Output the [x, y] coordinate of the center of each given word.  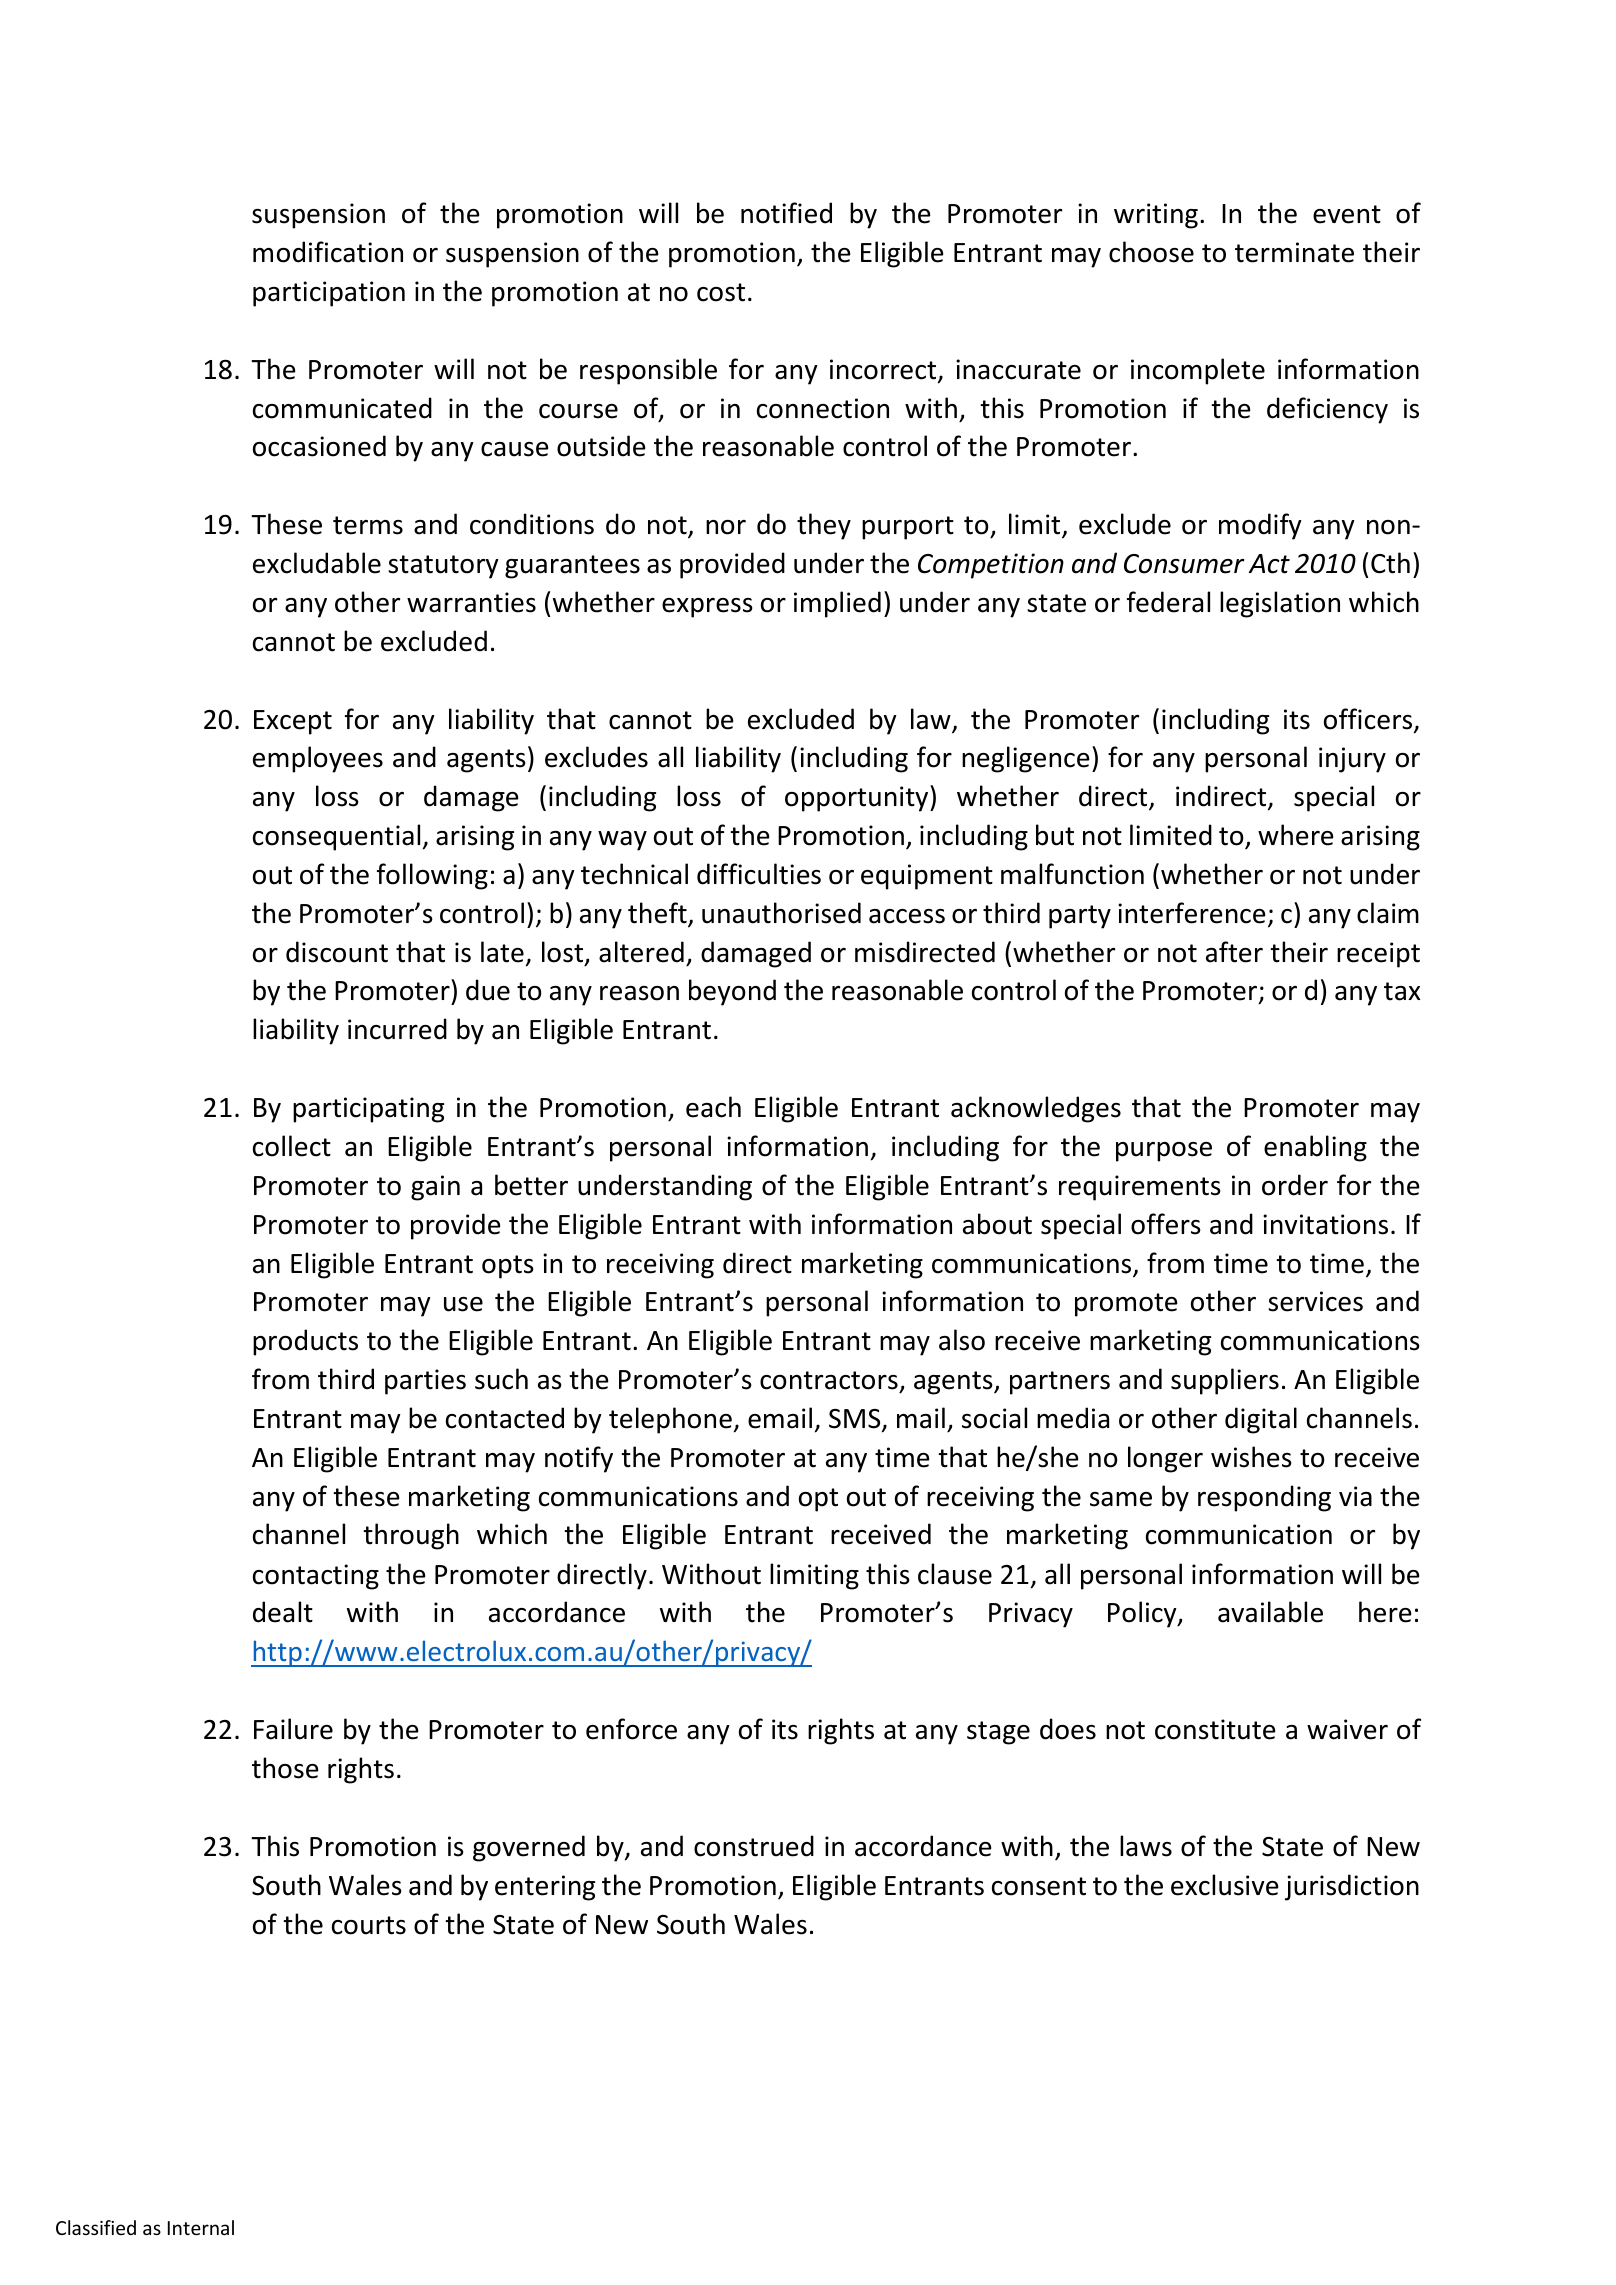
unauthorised [781, 913]
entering [545, 1888]
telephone [670, 1420]
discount [337, 952]
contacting [316, 1577]
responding [1264, 1498]
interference [1192, 913]
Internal [201, 2227]
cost [721, 292]
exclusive [1225, 1885]
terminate [1294, 252]
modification [328, 252]
